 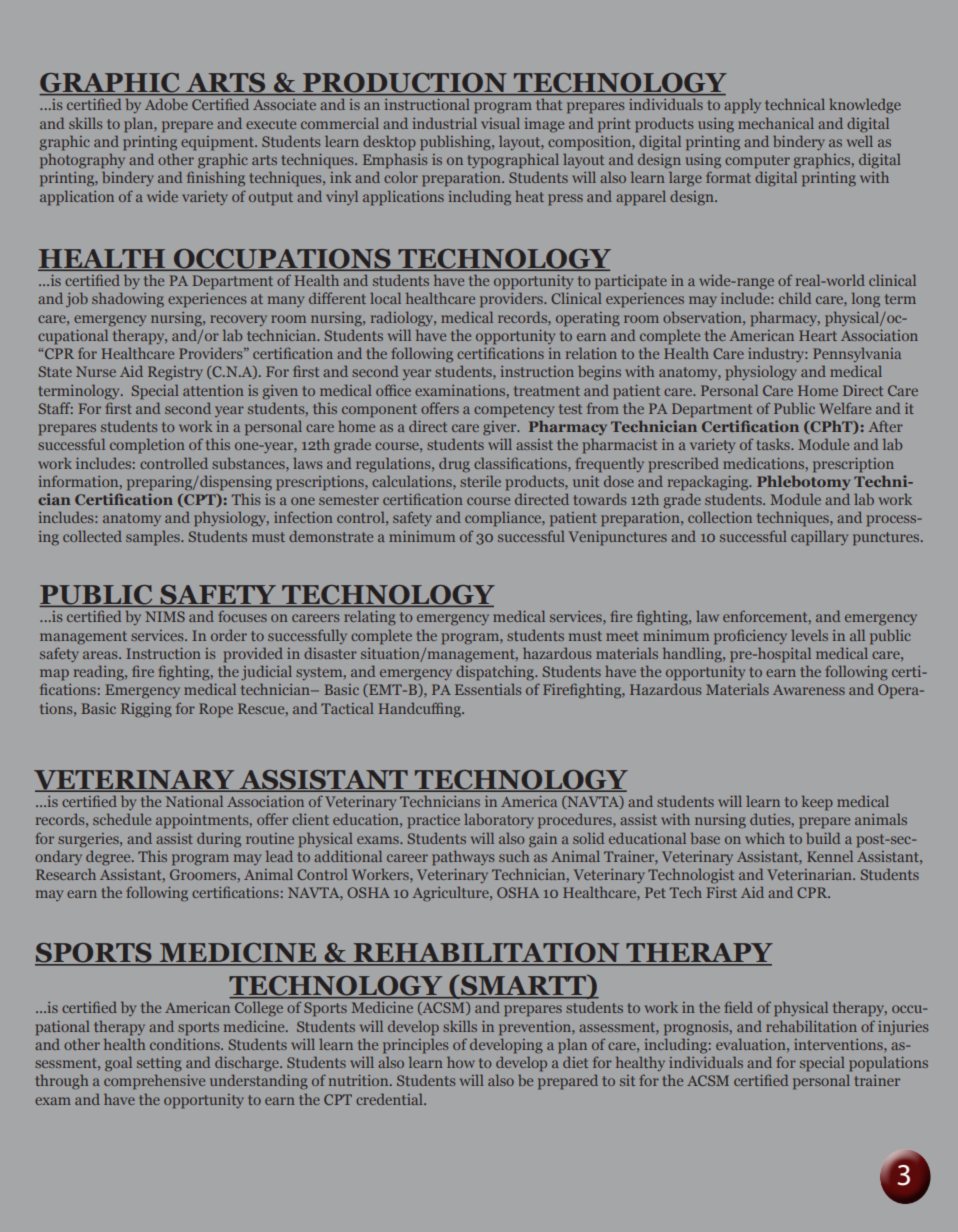 I want to click on Registry, so click(x=175, y=373).
